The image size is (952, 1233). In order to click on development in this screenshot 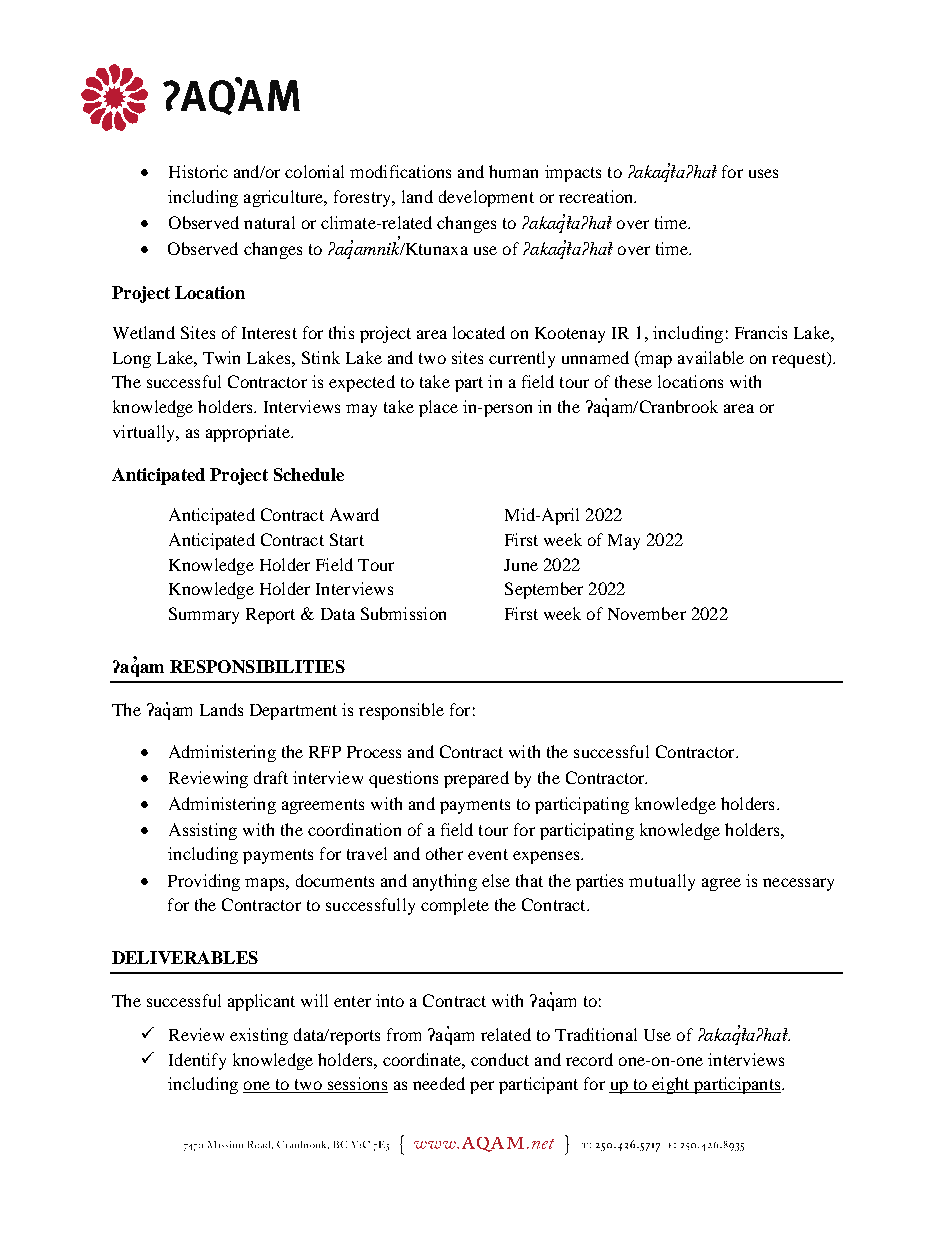, I will do `click(486, 198)`.
